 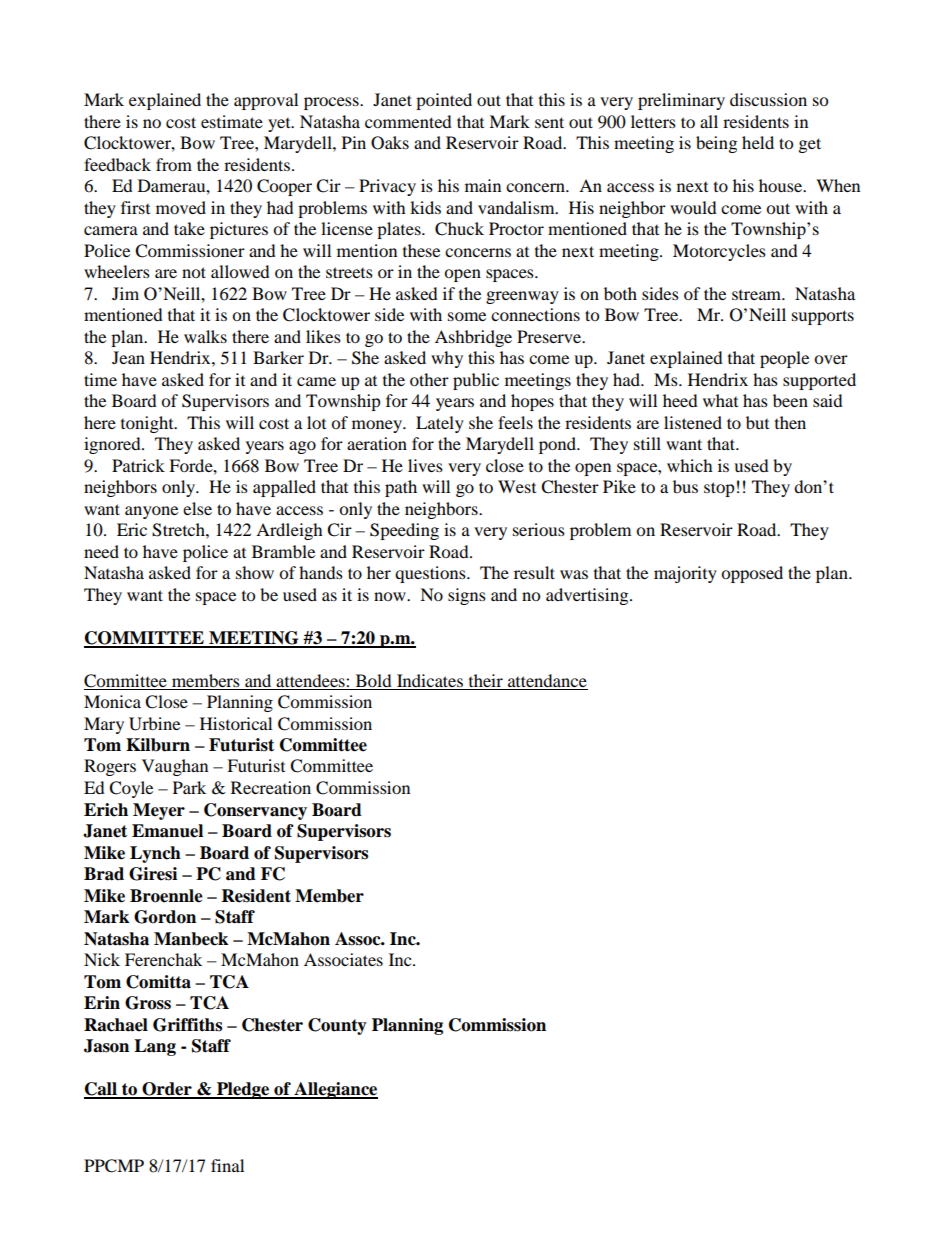 What do you see at coordinates (444, 101) in the screenshot?
I see `pointed` at bounding box center [444, 101].
